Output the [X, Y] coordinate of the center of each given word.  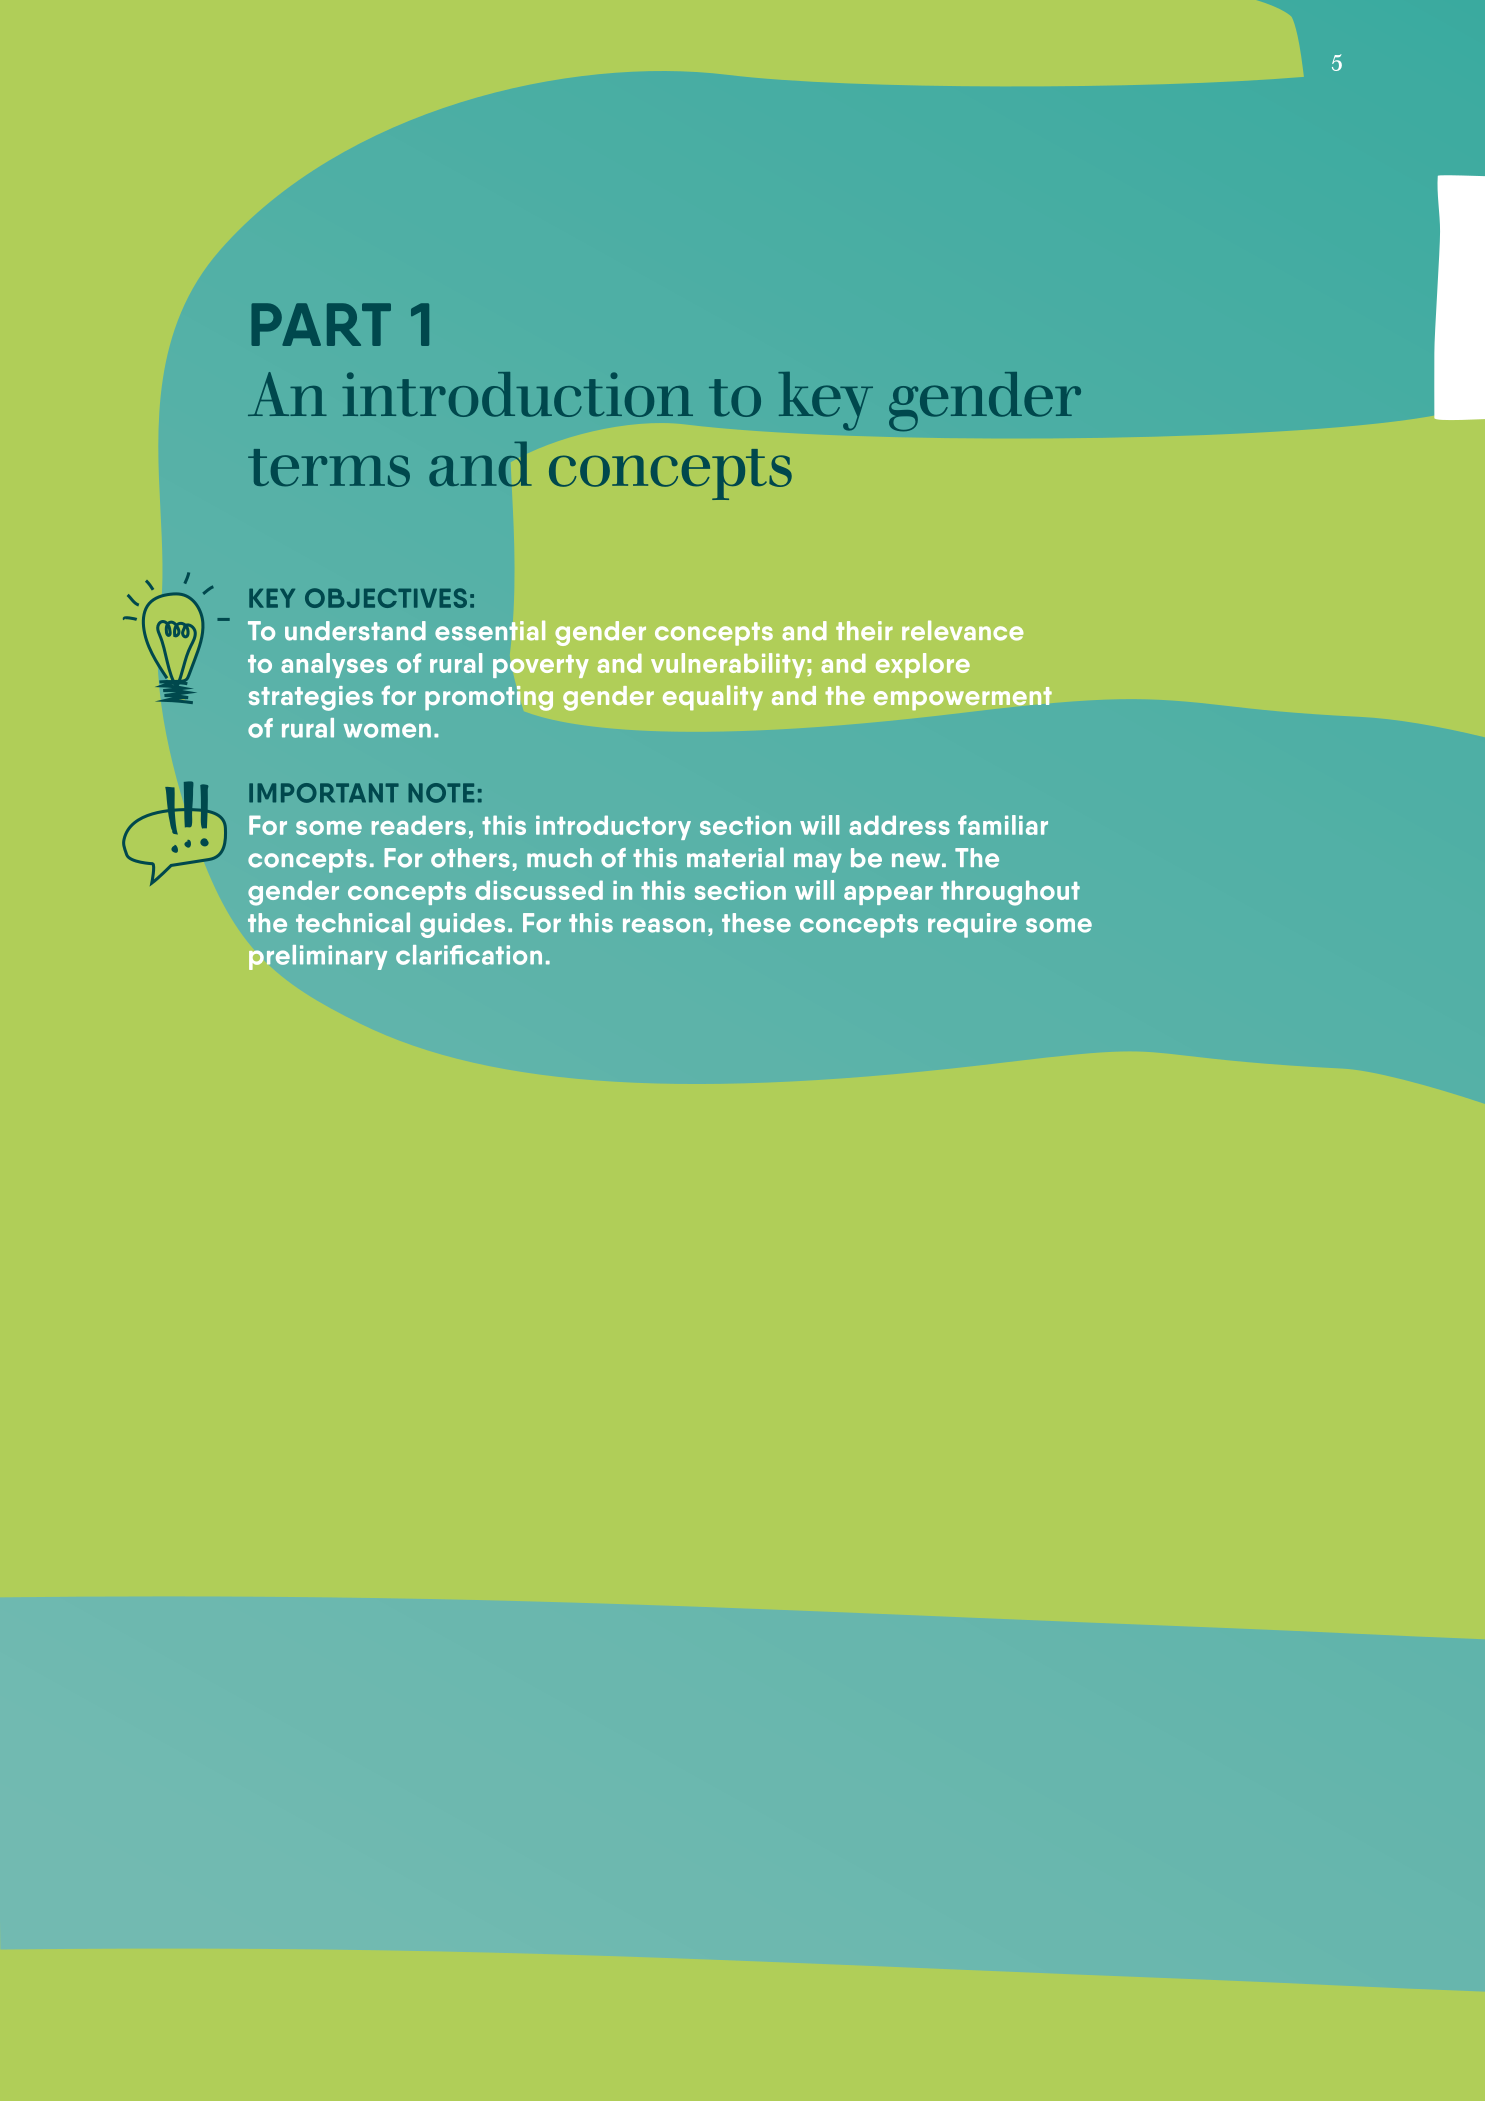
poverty [541, 666]
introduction [517, 394]
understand [355, 631]
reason [664, 925]
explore [923, 665]
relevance [963, 630]
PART [321, 324]
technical [353, 922]
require [972, 925]
